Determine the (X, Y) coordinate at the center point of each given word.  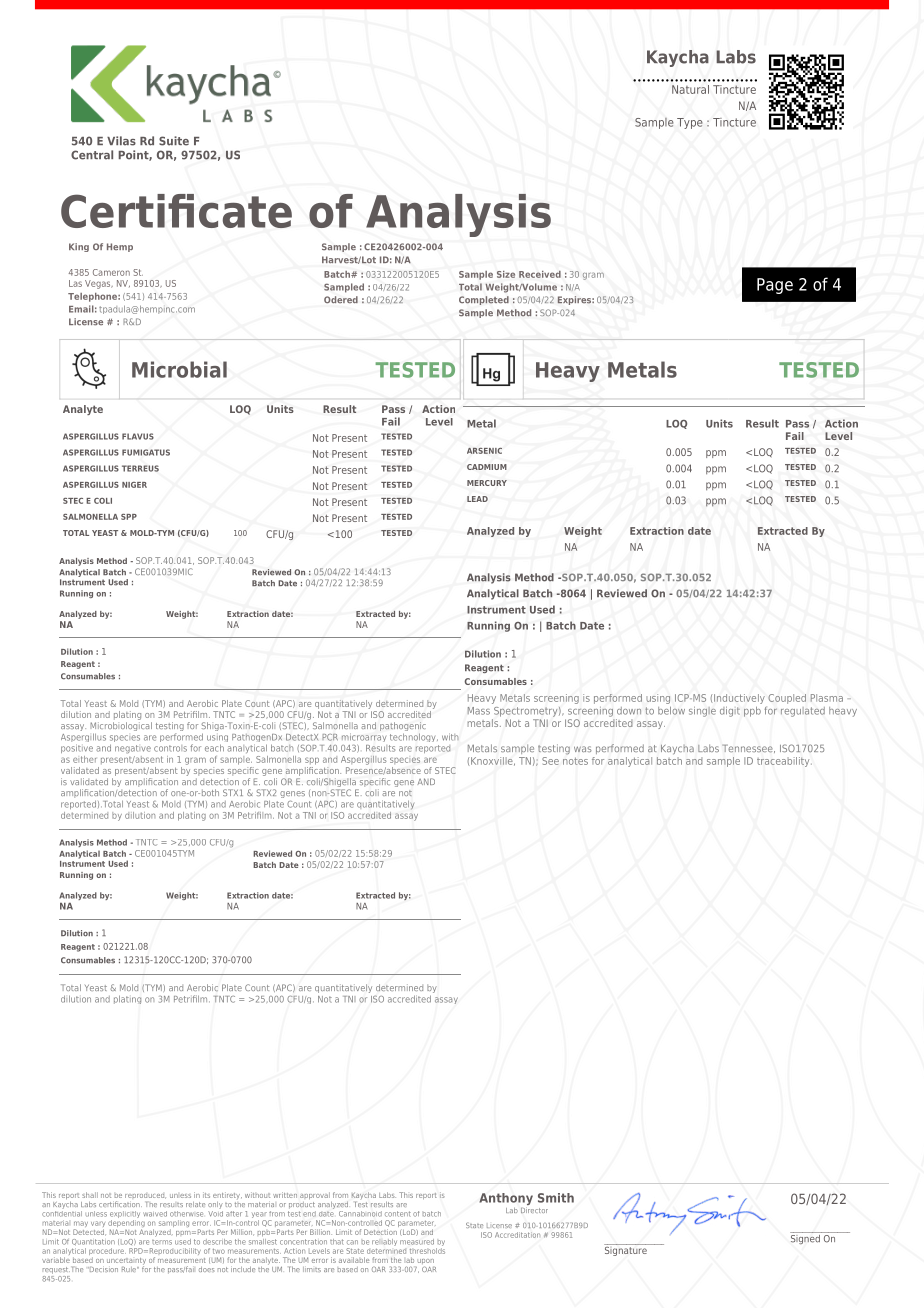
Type (690, 123)
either (84, 759)
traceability (784, 762)
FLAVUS (138, 436)
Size (506, 274)
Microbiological (121, 728)
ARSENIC (484, 451)
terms (162, 1240)
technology (414, 737)
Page (775, 286)
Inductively (739, 699)
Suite (174, 141)
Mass (479, 711)
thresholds (427, 1249)
